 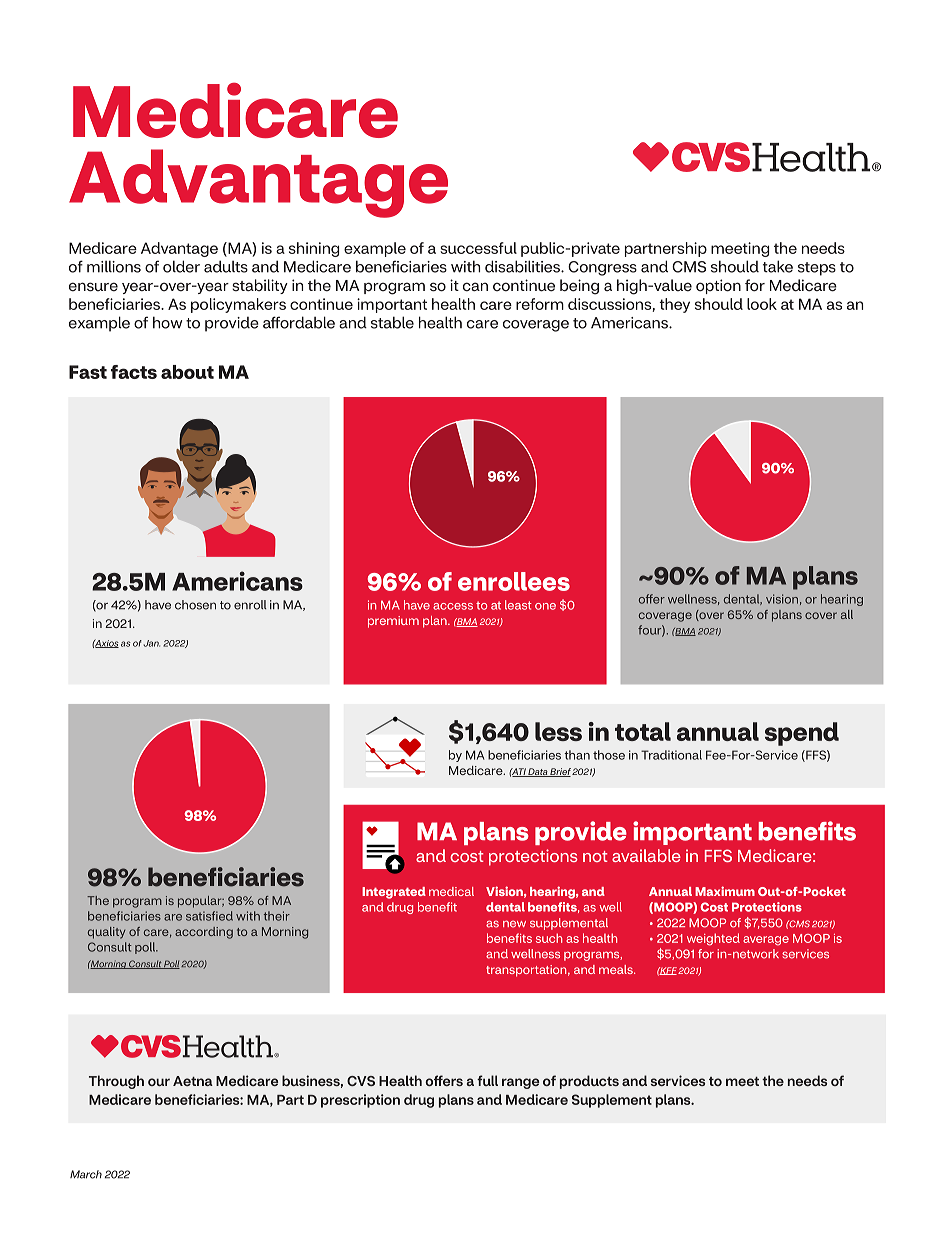 What do you see at coordinates (487, 1080) in the screenshot?
I see `full` at bounding box center [487, 1080].
